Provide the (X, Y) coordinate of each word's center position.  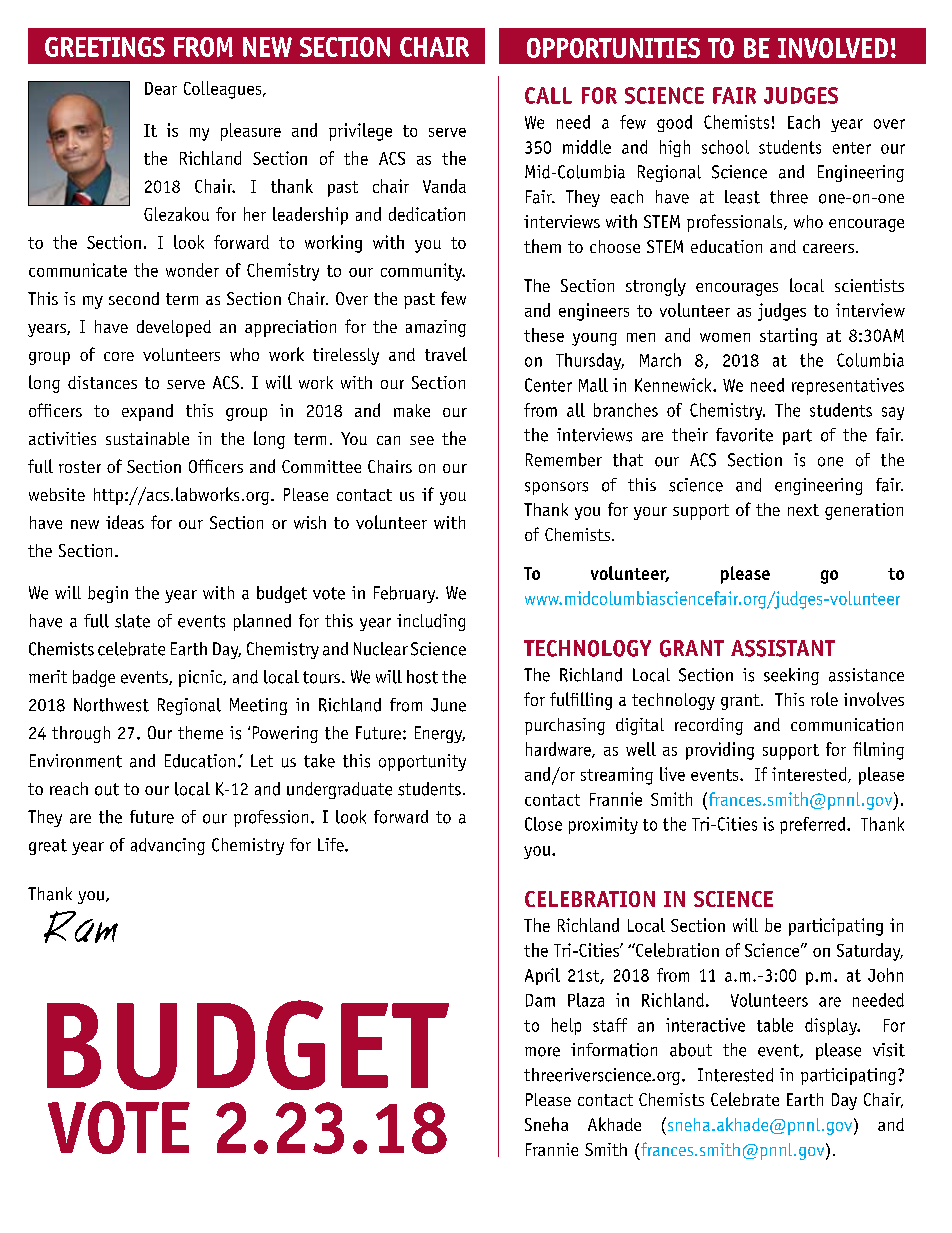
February (406, 594)
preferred (814, 825)
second (134, 298)
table (775, 1025)
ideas (125, 522)
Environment (76, 761)
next (803, 510)
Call (548, 95)
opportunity (422, 762)
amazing (436, 328)
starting (788, 337)
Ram (81, 927)
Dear (161, 88)
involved (833, 48)
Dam (540, 1000)
